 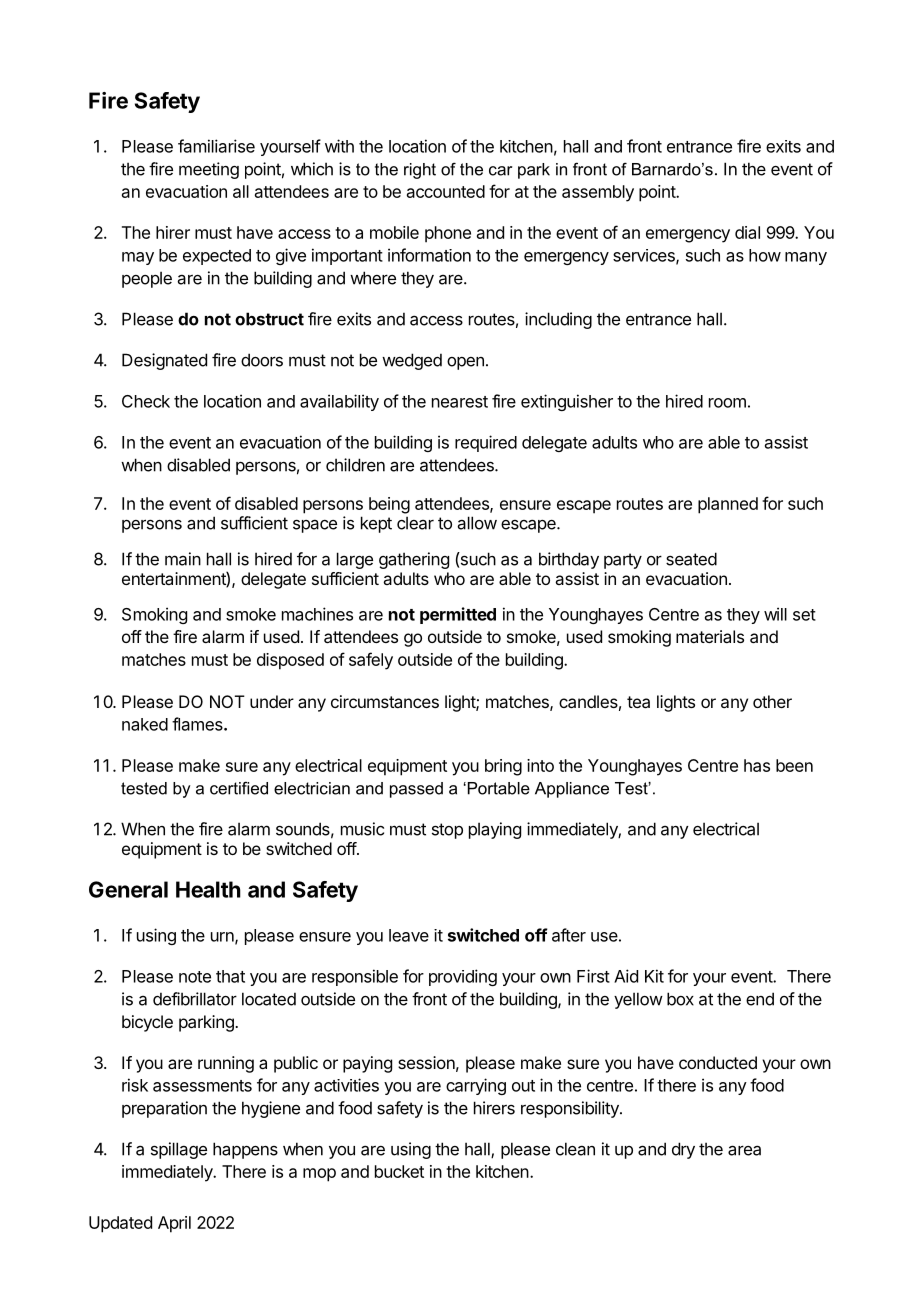 What do you see at coordinates (772, 701) in the document?
I see `other` at bounding box center [772, 701].
